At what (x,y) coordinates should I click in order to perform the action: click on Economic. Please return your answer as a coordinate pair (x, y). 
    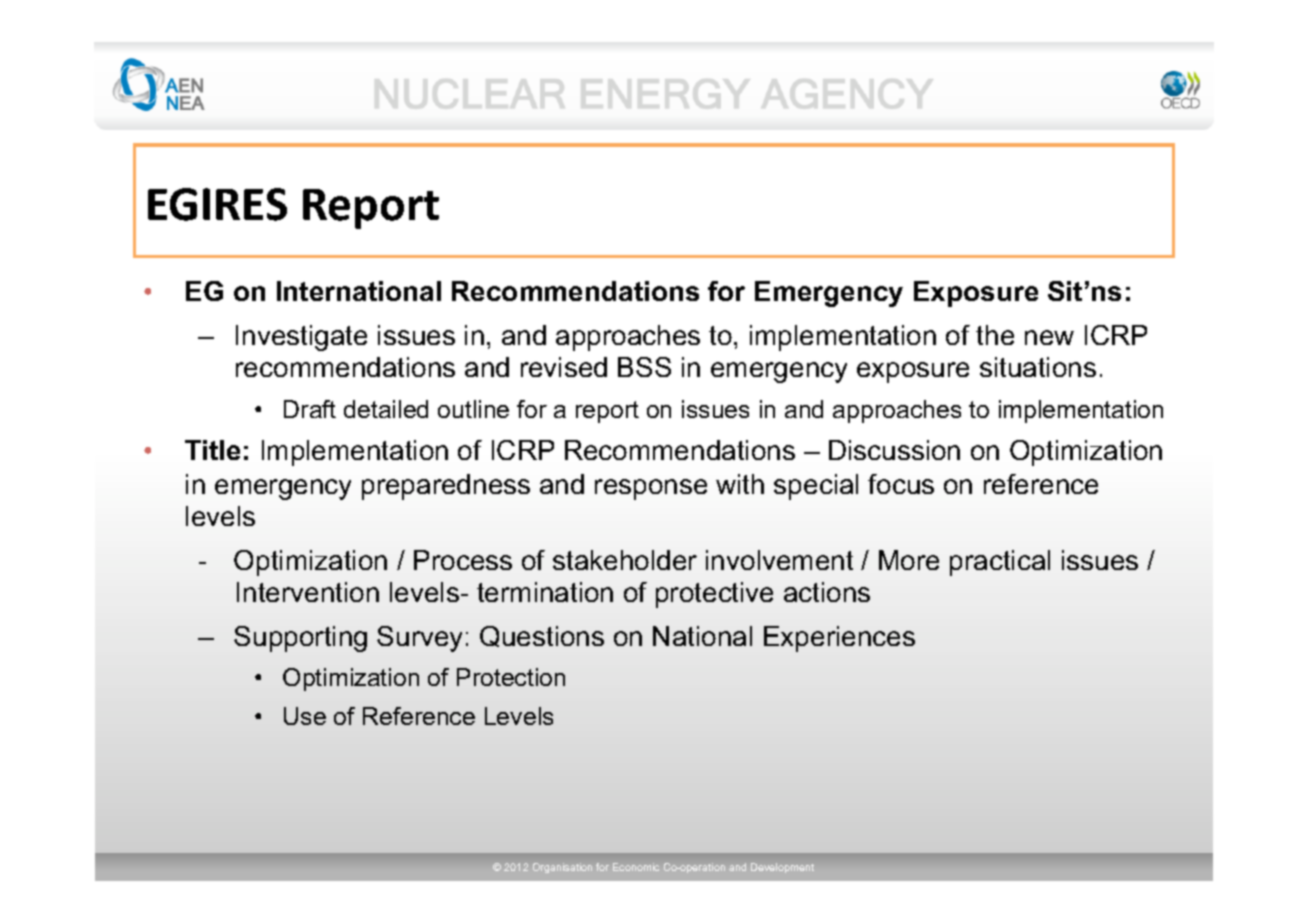
    Looking at the image, I should click on (636, 867).
